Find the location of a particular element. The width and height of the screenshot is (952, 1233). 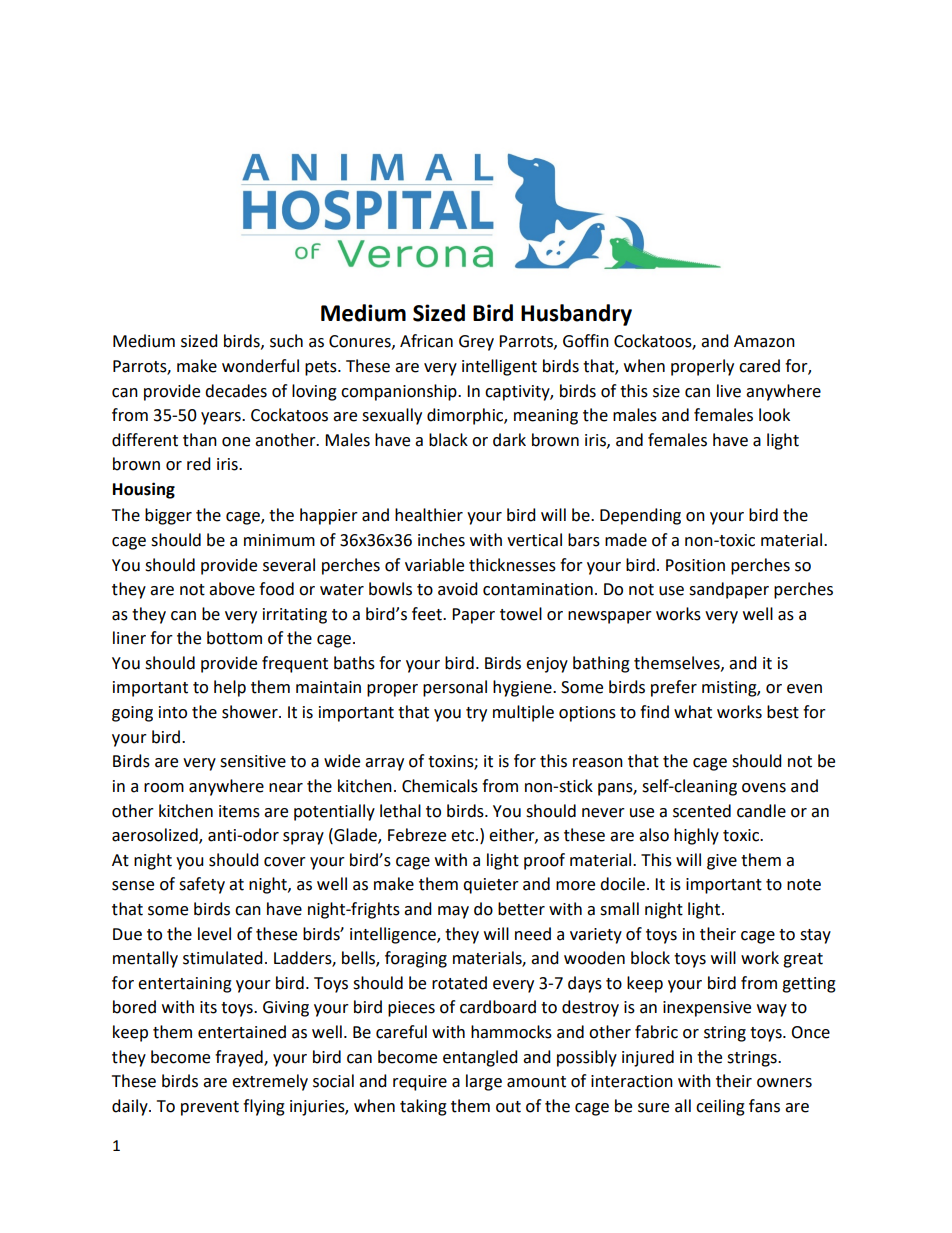

bottom is located at coordinates (234, 638).
